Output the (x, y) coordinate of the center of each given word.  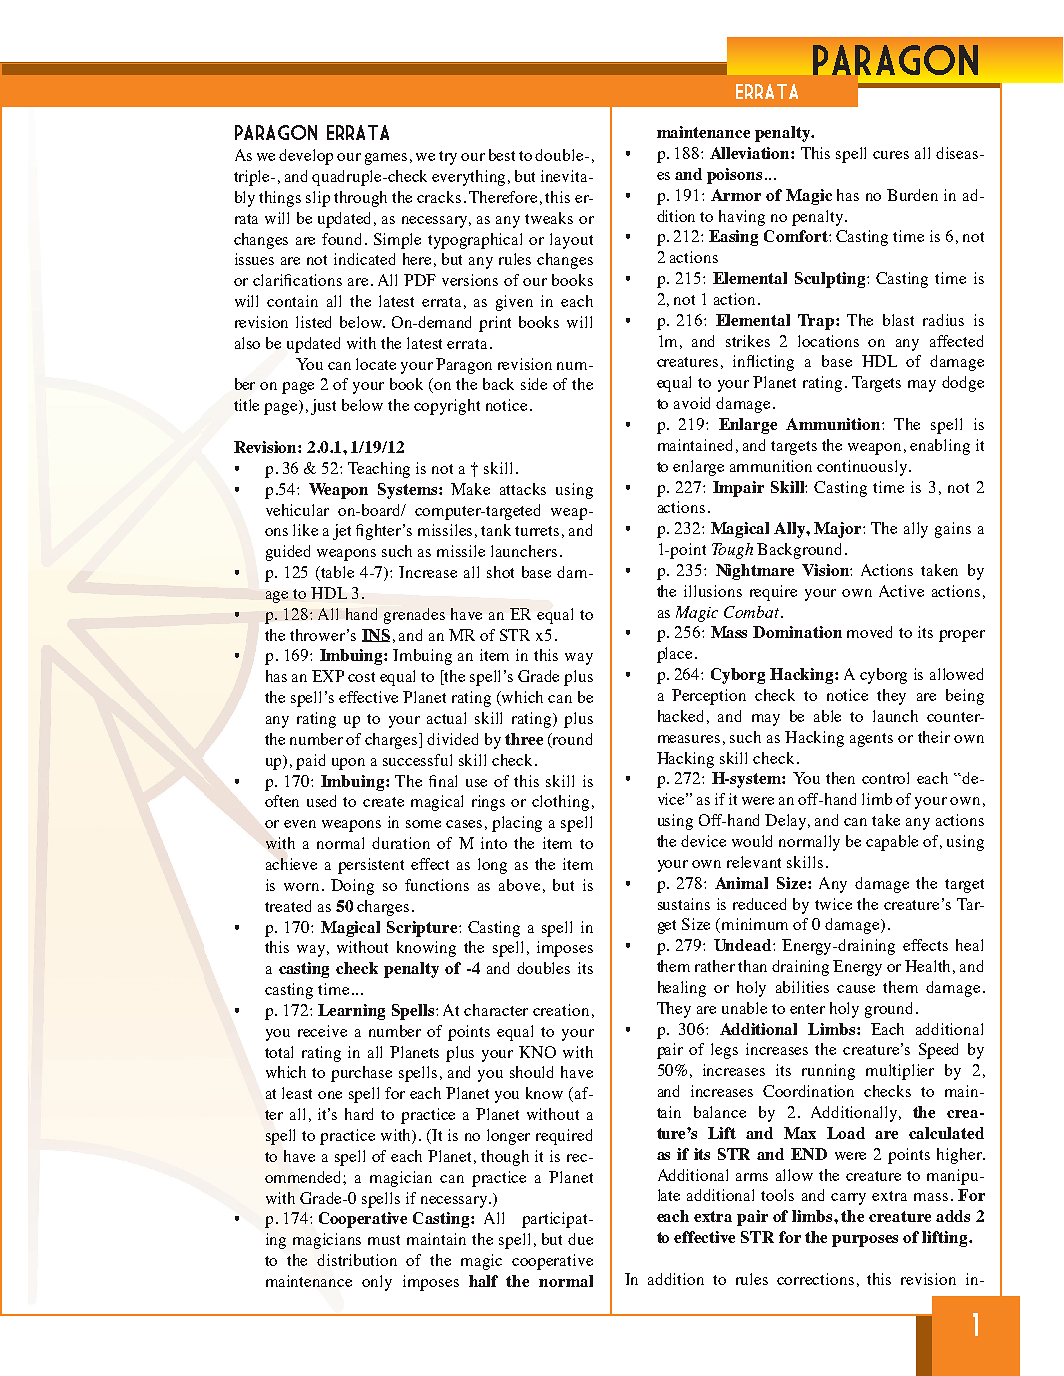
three (524, 739)
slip (318, 199)
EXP (328, 676)
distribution (357, 1260)
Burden (912, 195)
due (580, 1239)
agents (871, 740)
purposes (865, 1241)
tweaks (549, 218)
